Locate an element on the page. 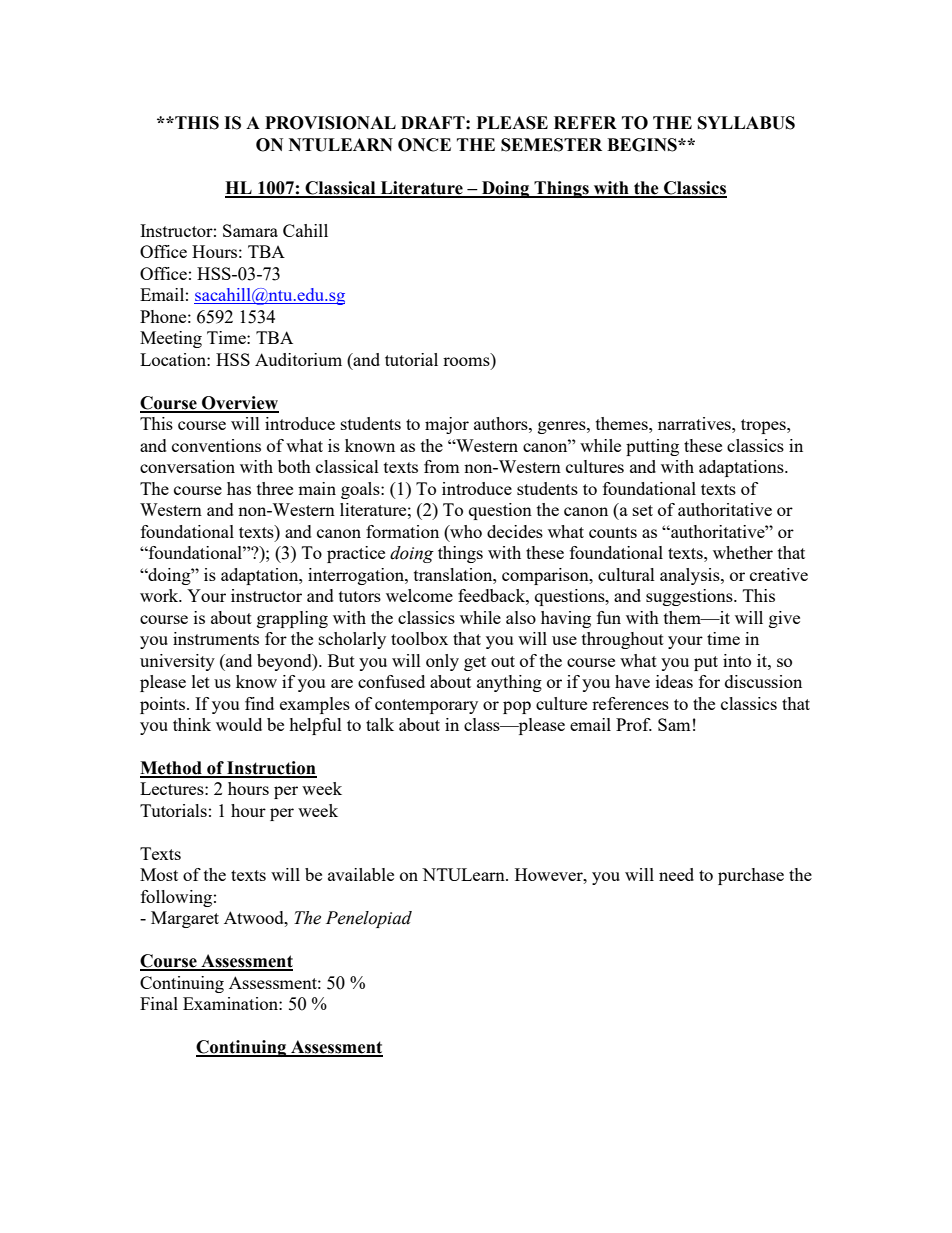 The image size is (952, 1233). ONCE is located at coordinates (424, 145).
